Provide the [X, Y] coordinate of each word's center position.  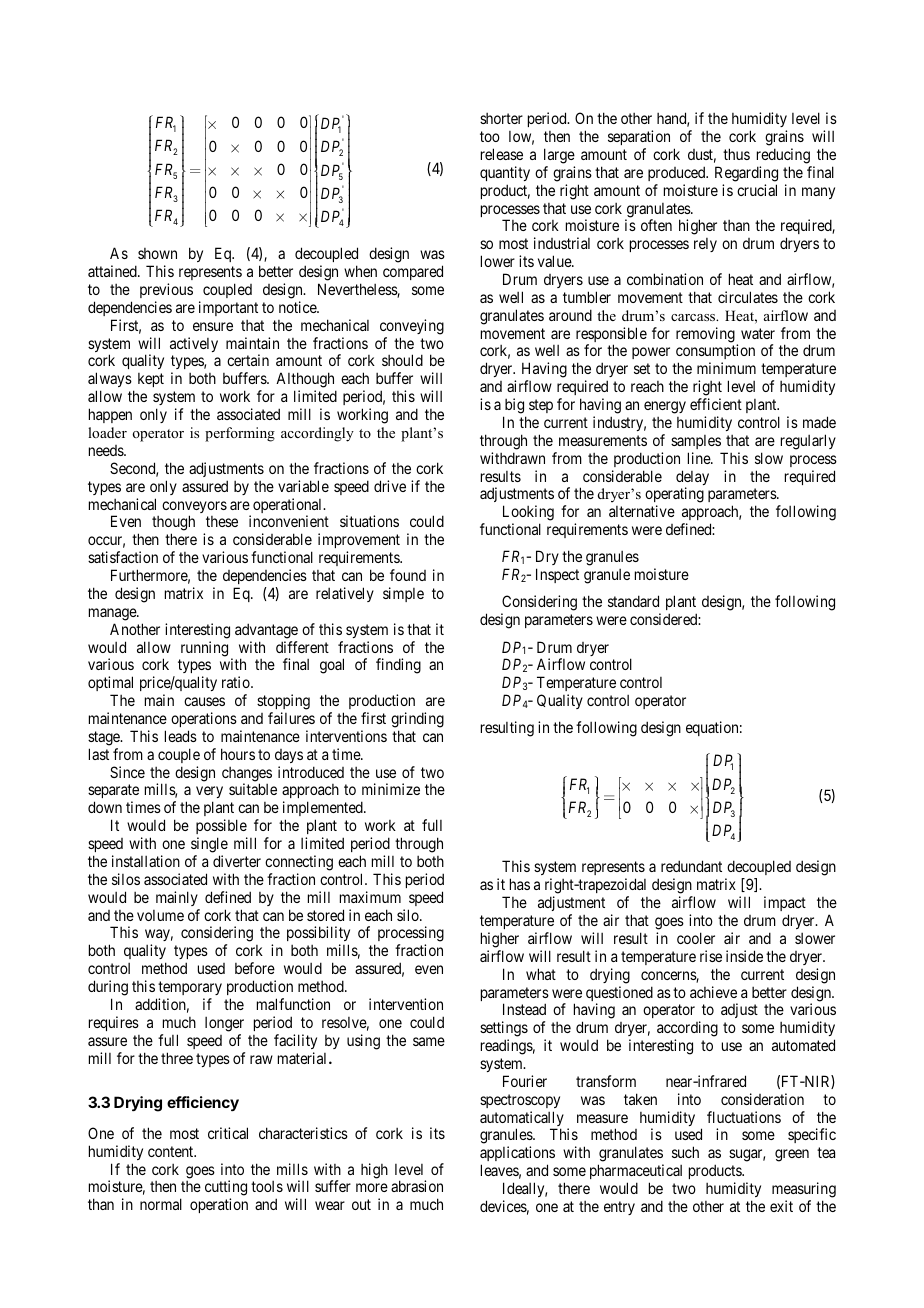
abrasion [417, 1186]
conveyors [194, 508]
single [209, 845]
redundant [691, 866]
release [502, 154]
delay [692, 479]
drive [390, 486]
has [520, 884]
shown [157, 253]
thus [736, 154]
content [172, 1151]
